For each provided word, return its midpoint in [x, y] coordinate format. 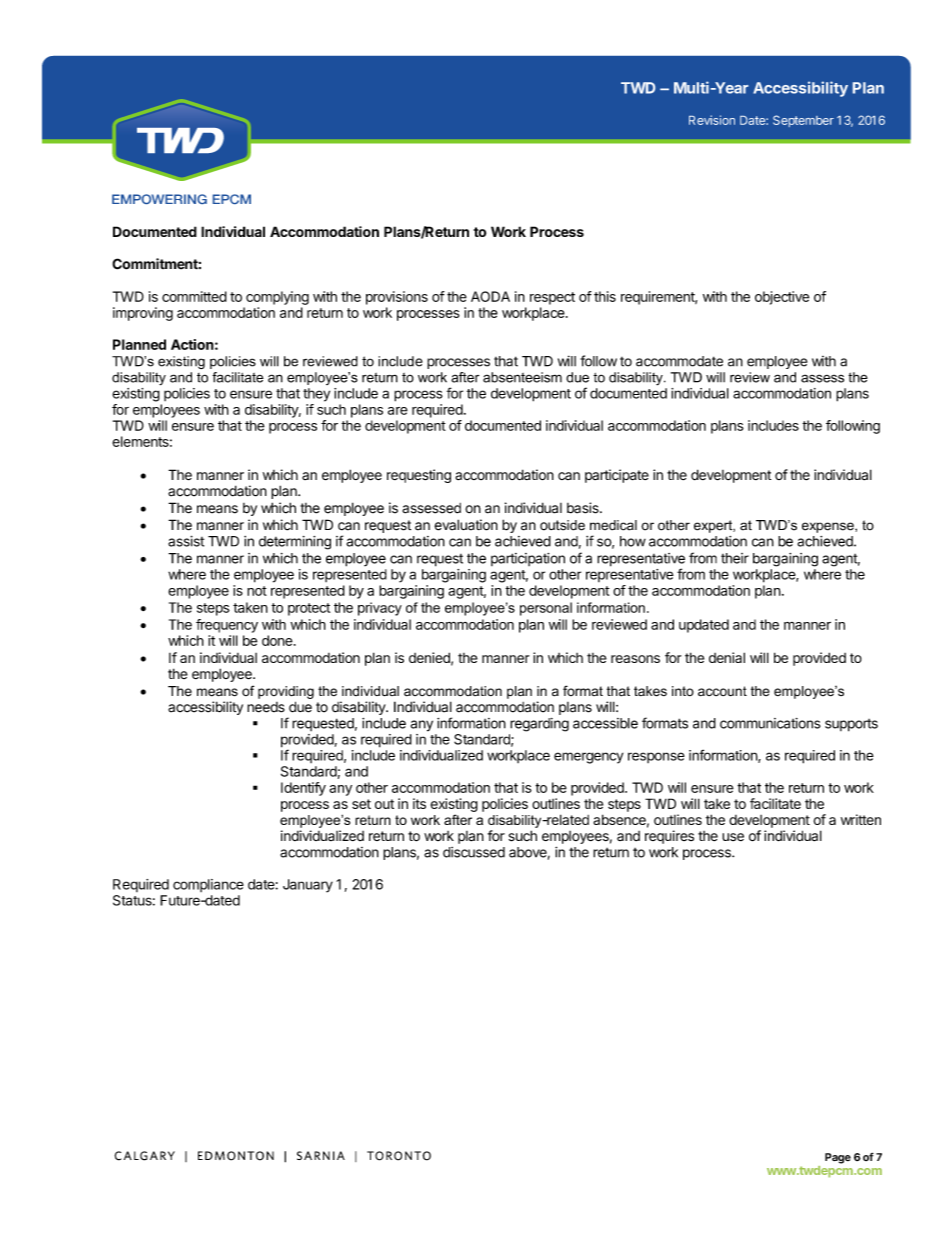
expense [829, 527]
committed [194, 296]
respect [552, 298]
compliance [208, 885]
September [803, 121]
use [733, 837]
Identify [303, 789]
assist [186, 541]
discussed [474, 852]
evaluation [466, 525]
